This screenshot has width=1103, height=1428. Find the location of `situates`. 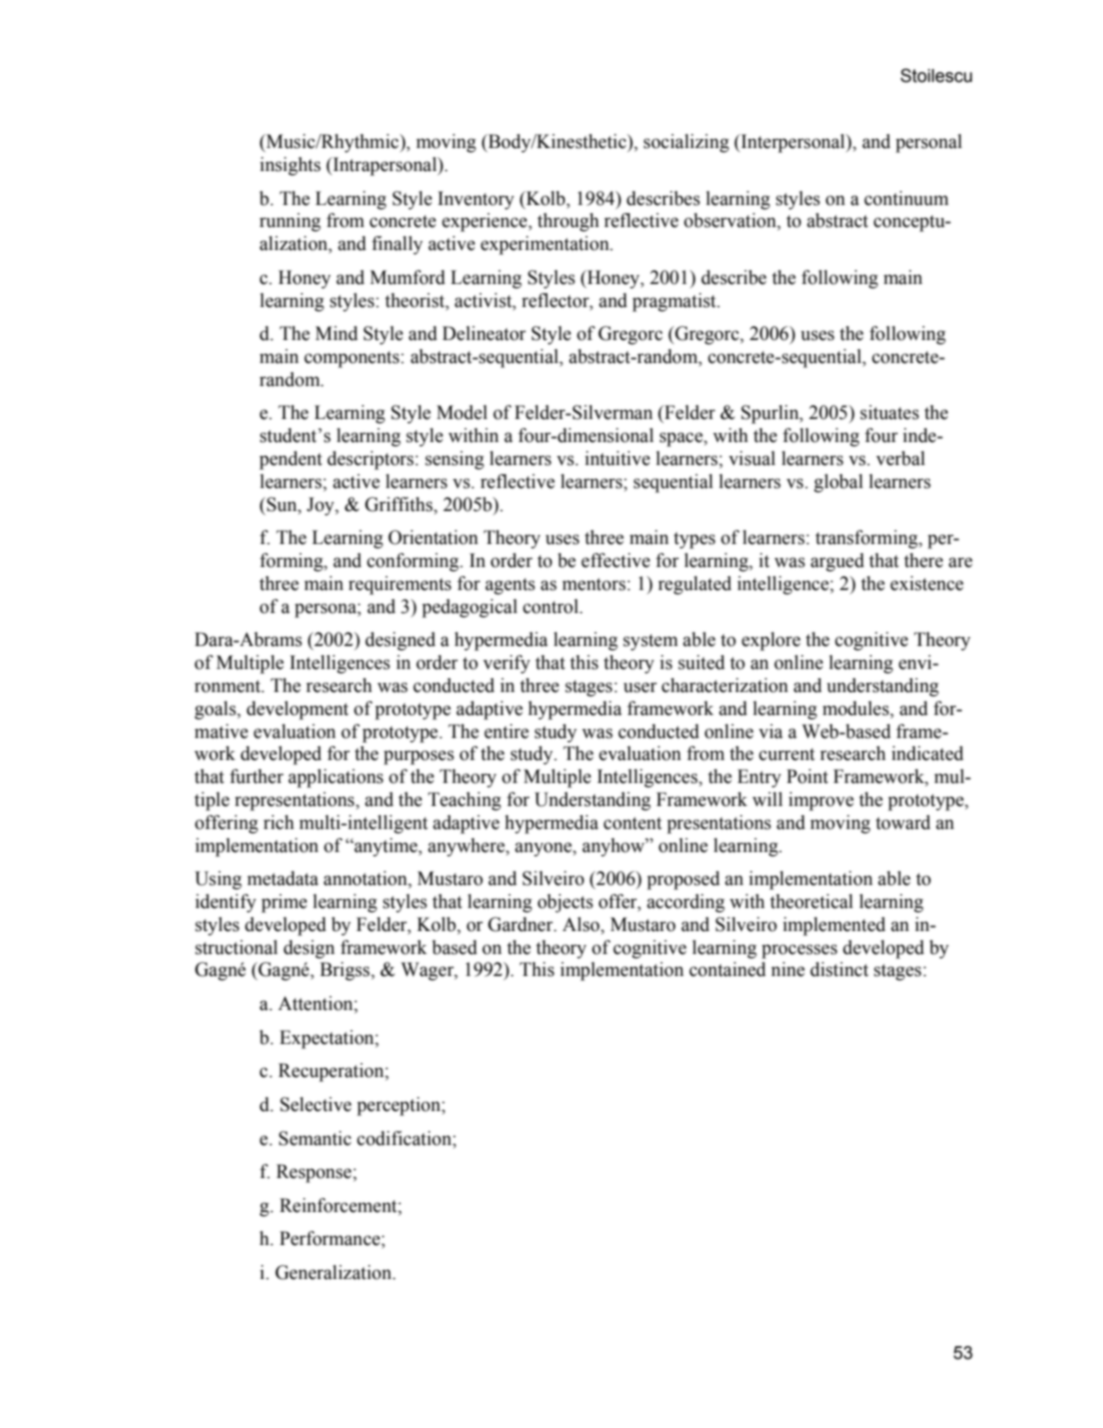

situates is located at coordinates (889, 412).
